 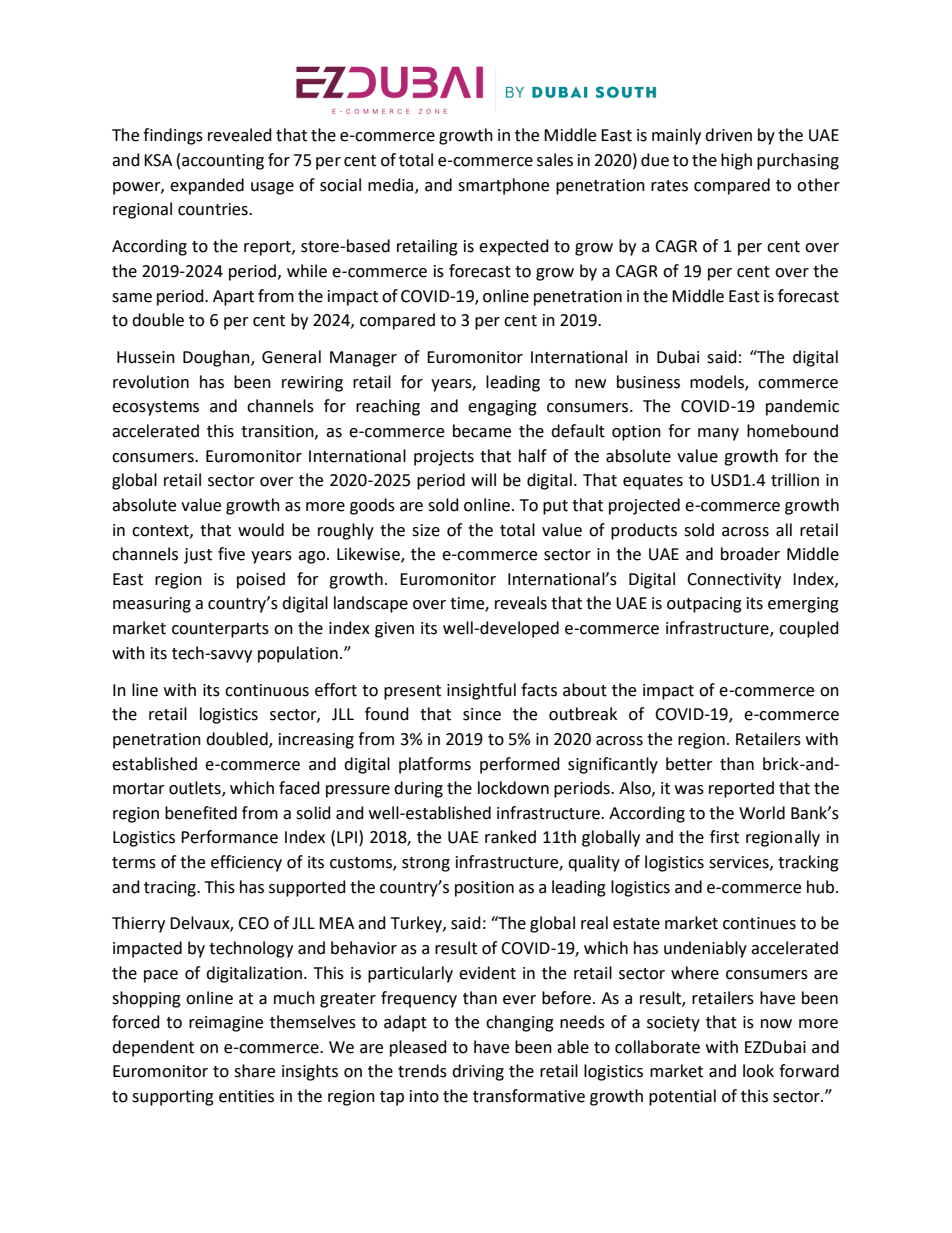 What do you see at coordinates (724, 837) in the screenshot?
I see `first` at bounding box center [724, 837].
